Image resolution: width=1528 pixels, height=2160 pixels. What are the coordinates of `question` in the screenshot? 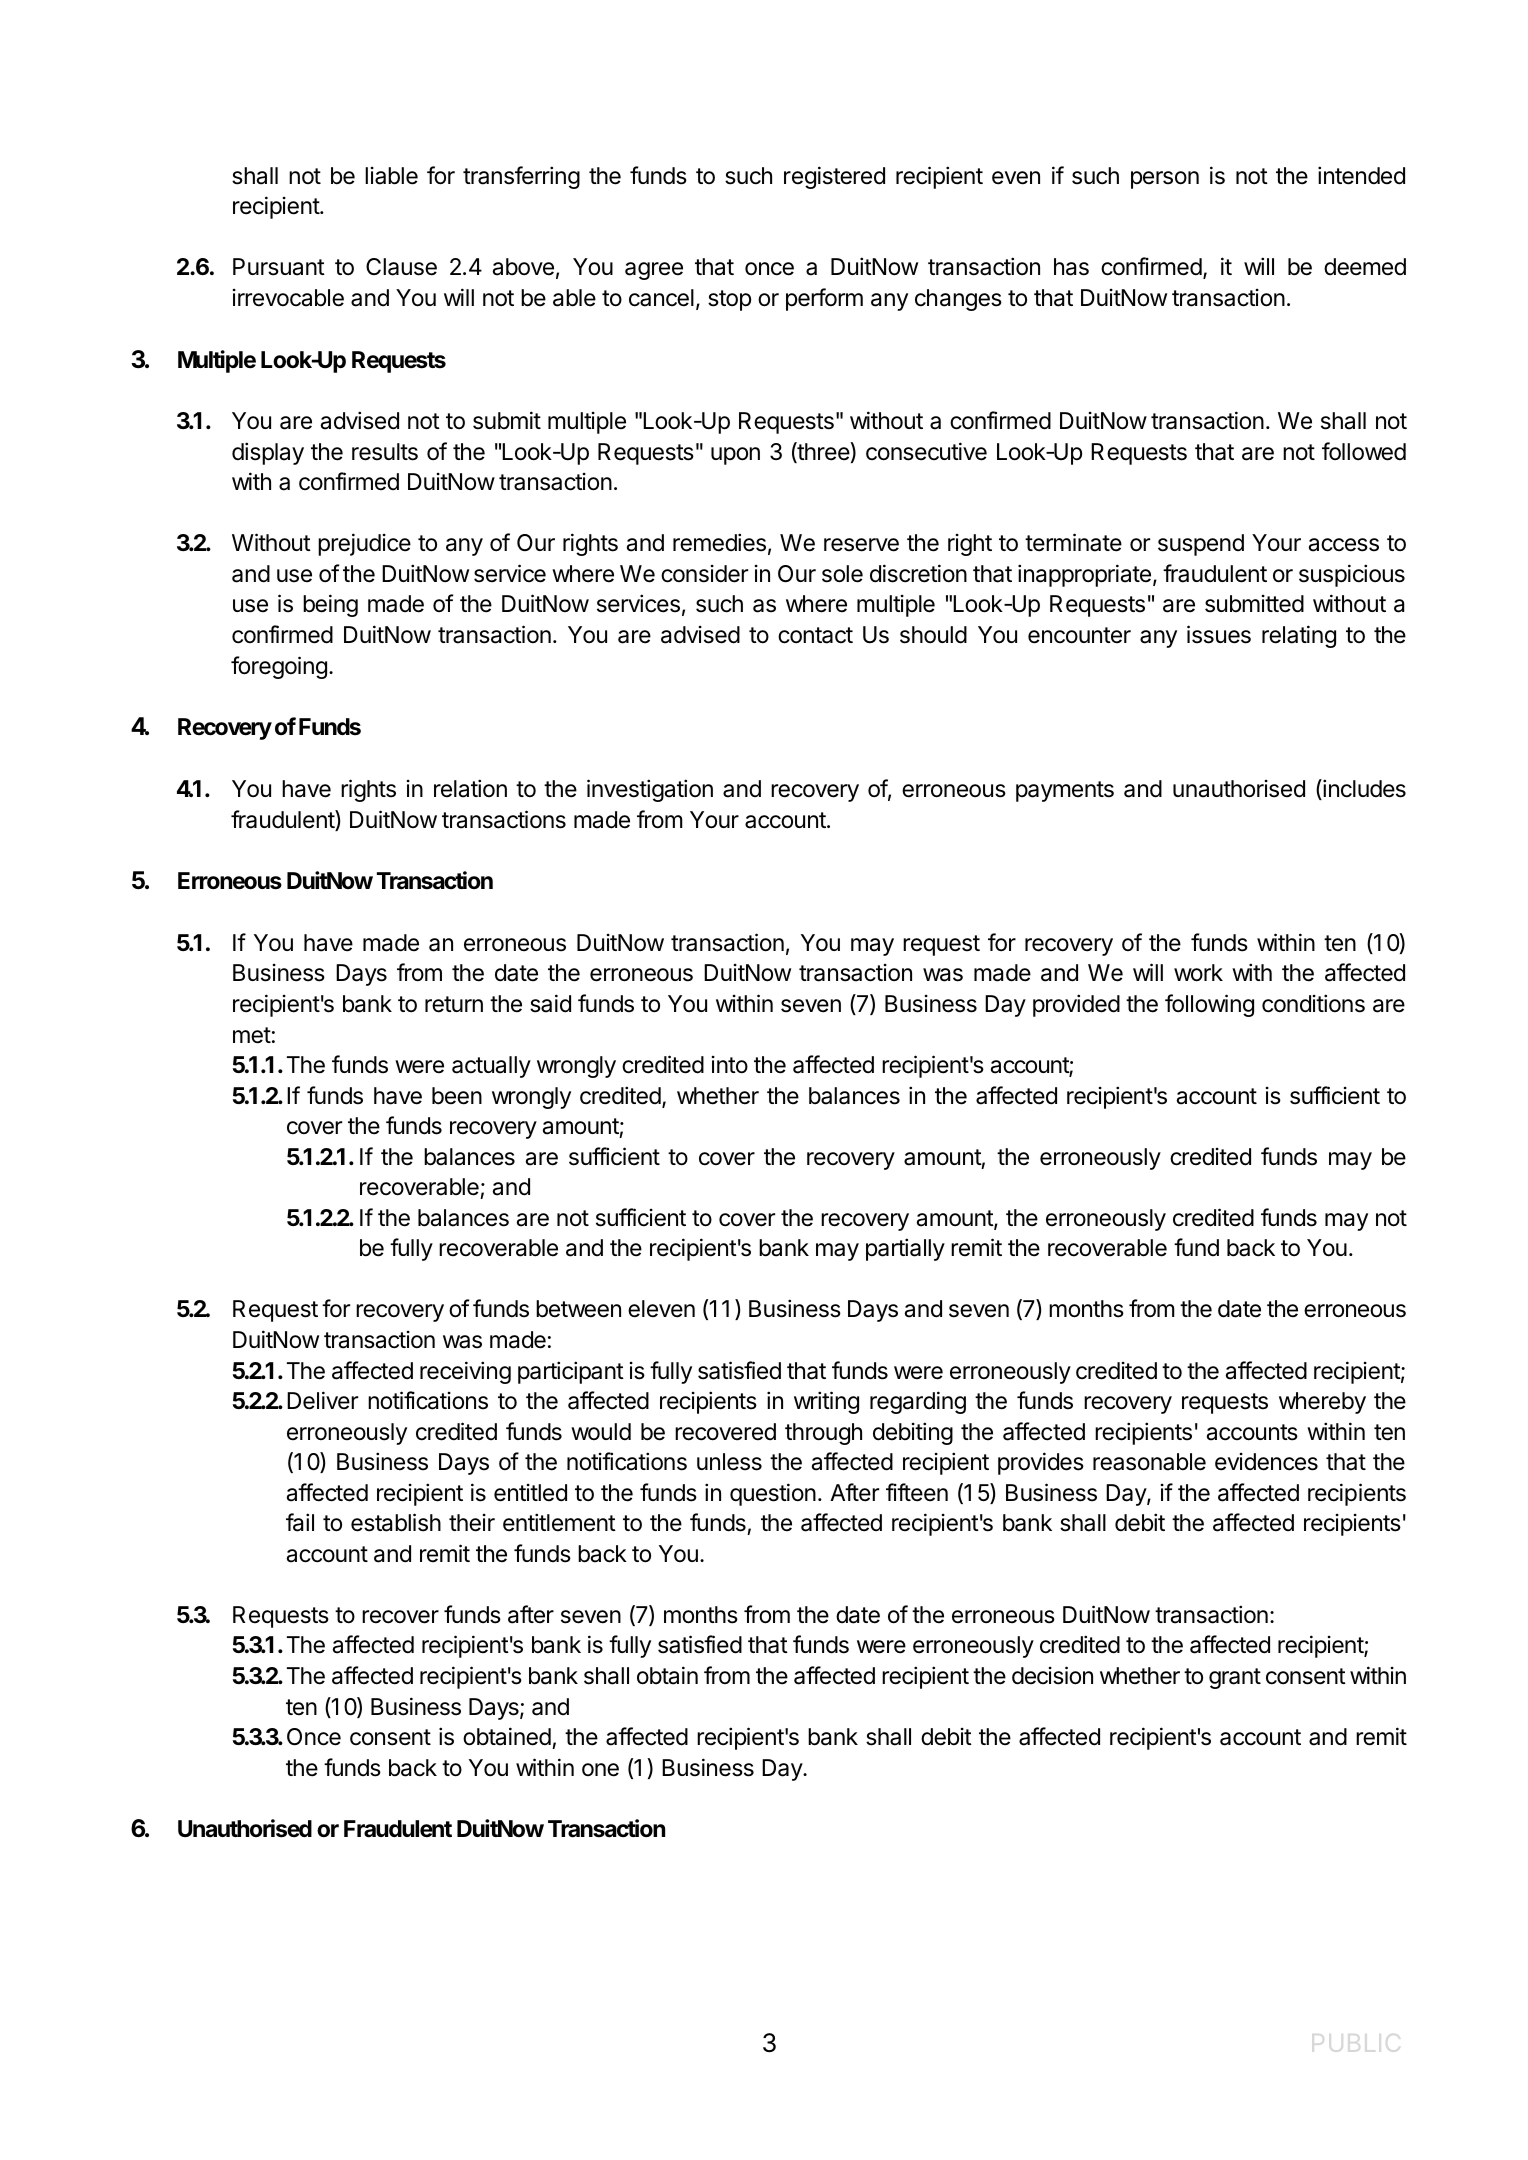 It's located at (773, 1494).
